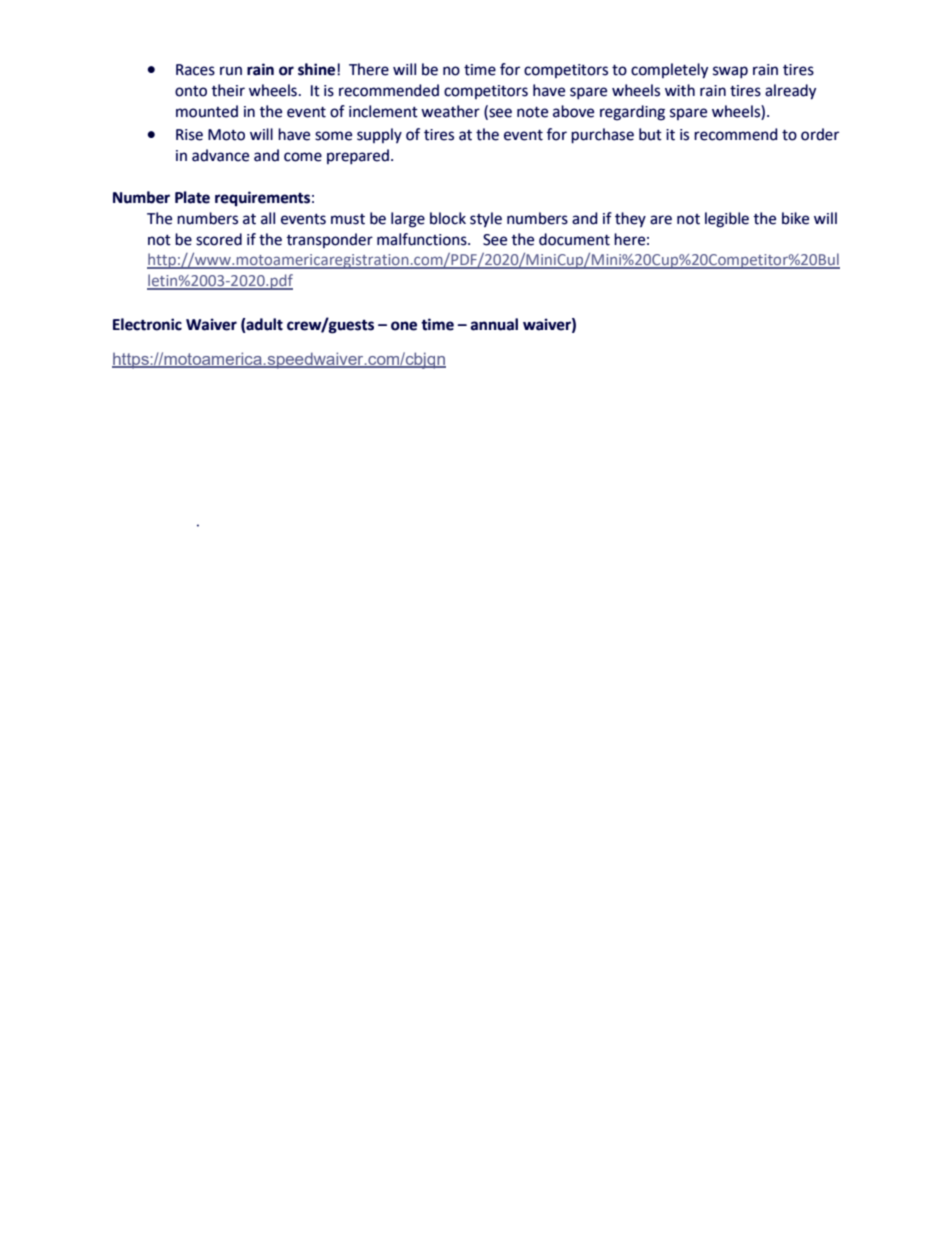 Image resolution: width=952 pixels, height=1233 pixels. I want to click on Electronic, so click(147, 324).
